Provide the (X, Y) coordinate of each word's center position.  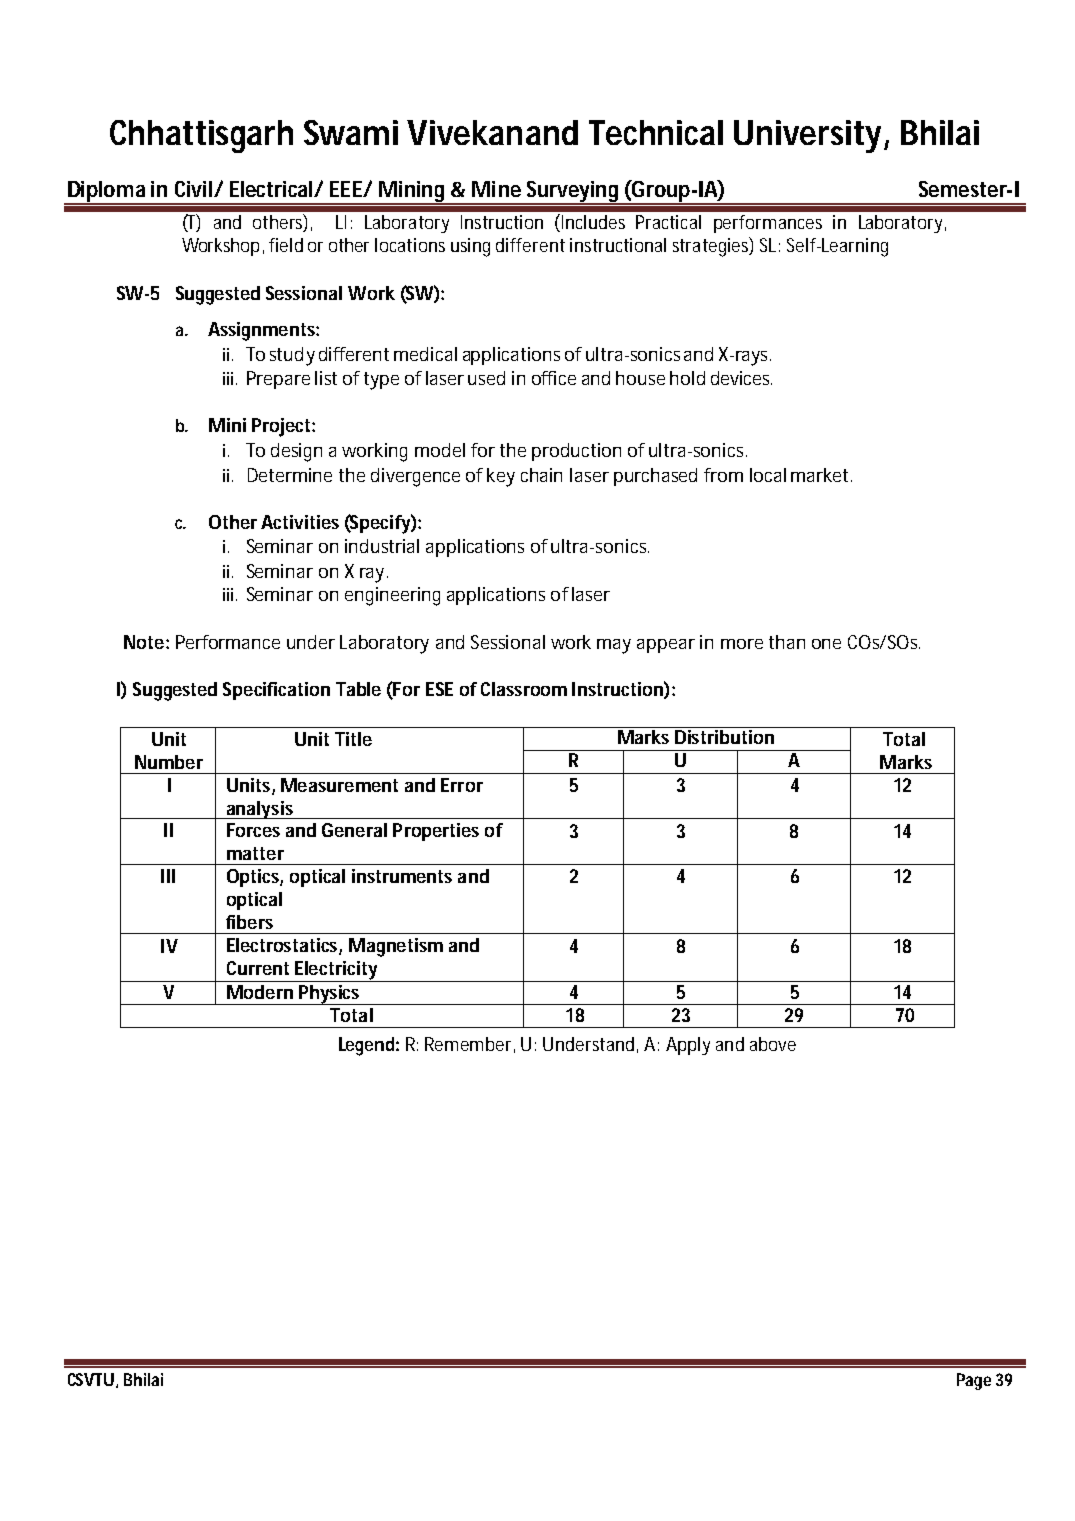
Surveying (573, 193)
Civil (195, 189)
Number (169, 762)
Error (462, 785)
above (773, 1044)
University (807, 136)
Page (974, 1381)
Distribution (724, 735)
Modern (260, 992)
